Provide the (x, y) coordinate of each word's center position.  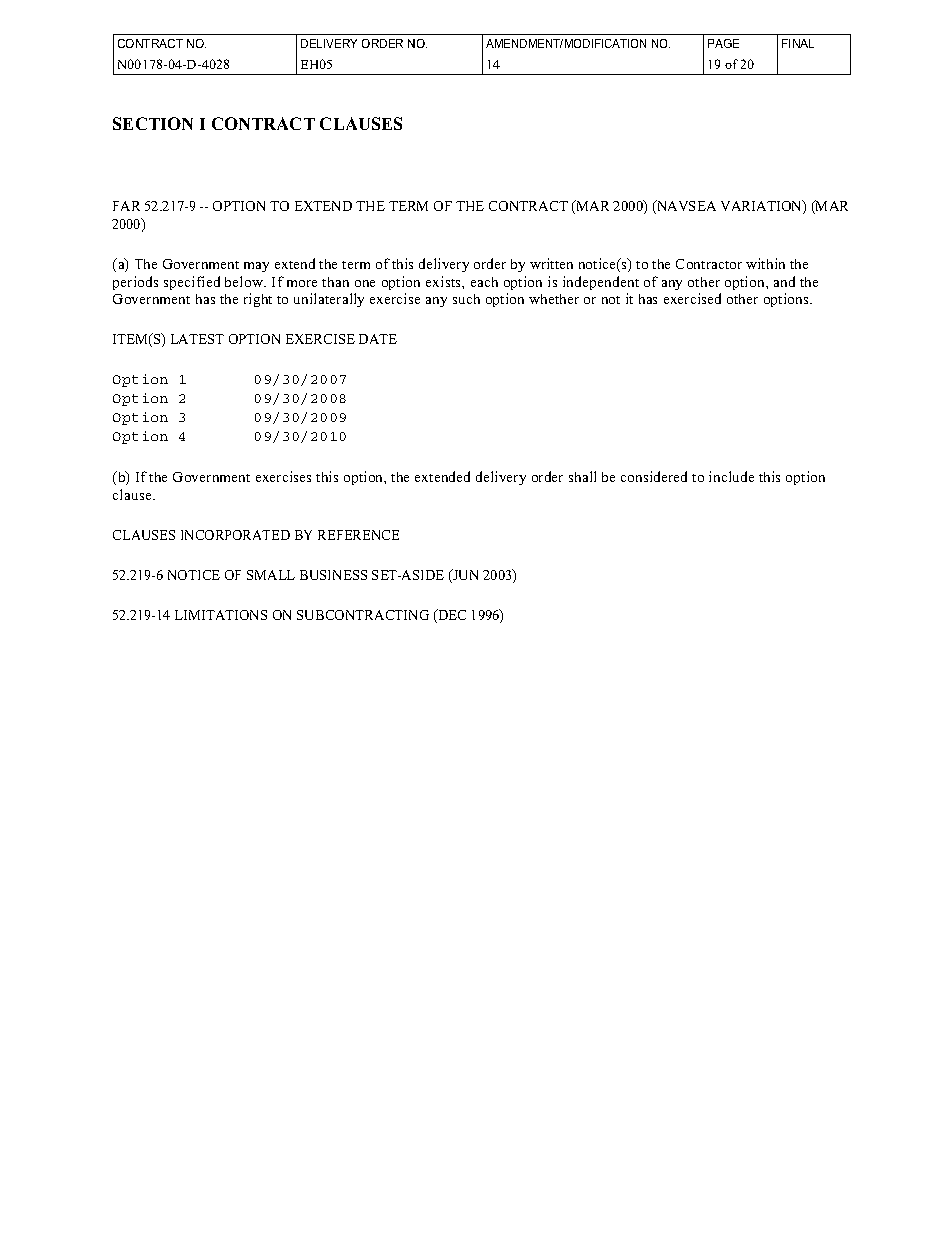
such (466, 299)
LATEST (197, 339)
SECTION (153, 123)
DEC (451, 616)
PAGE (723, 43)
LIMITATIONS (221, 615)
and (784, 281)
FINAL (798, 43)
